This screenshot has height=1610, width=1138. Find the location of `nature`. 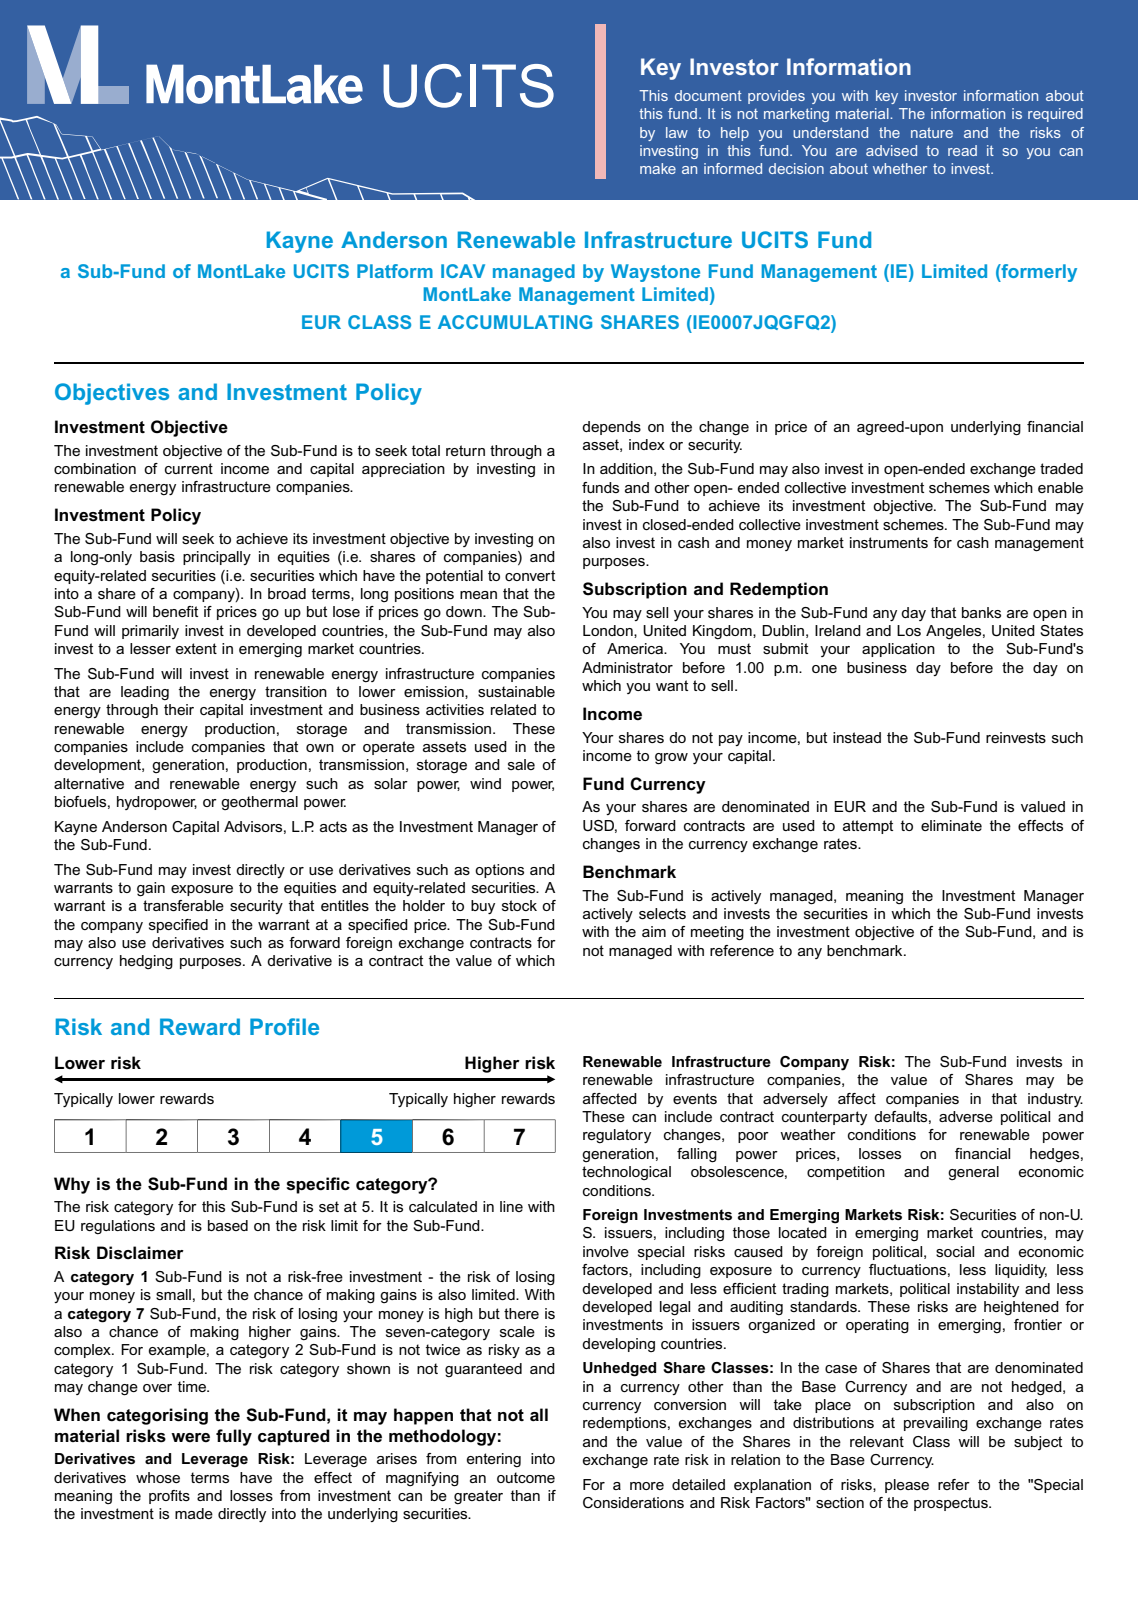

nature is located at coordinates (932, 133).
